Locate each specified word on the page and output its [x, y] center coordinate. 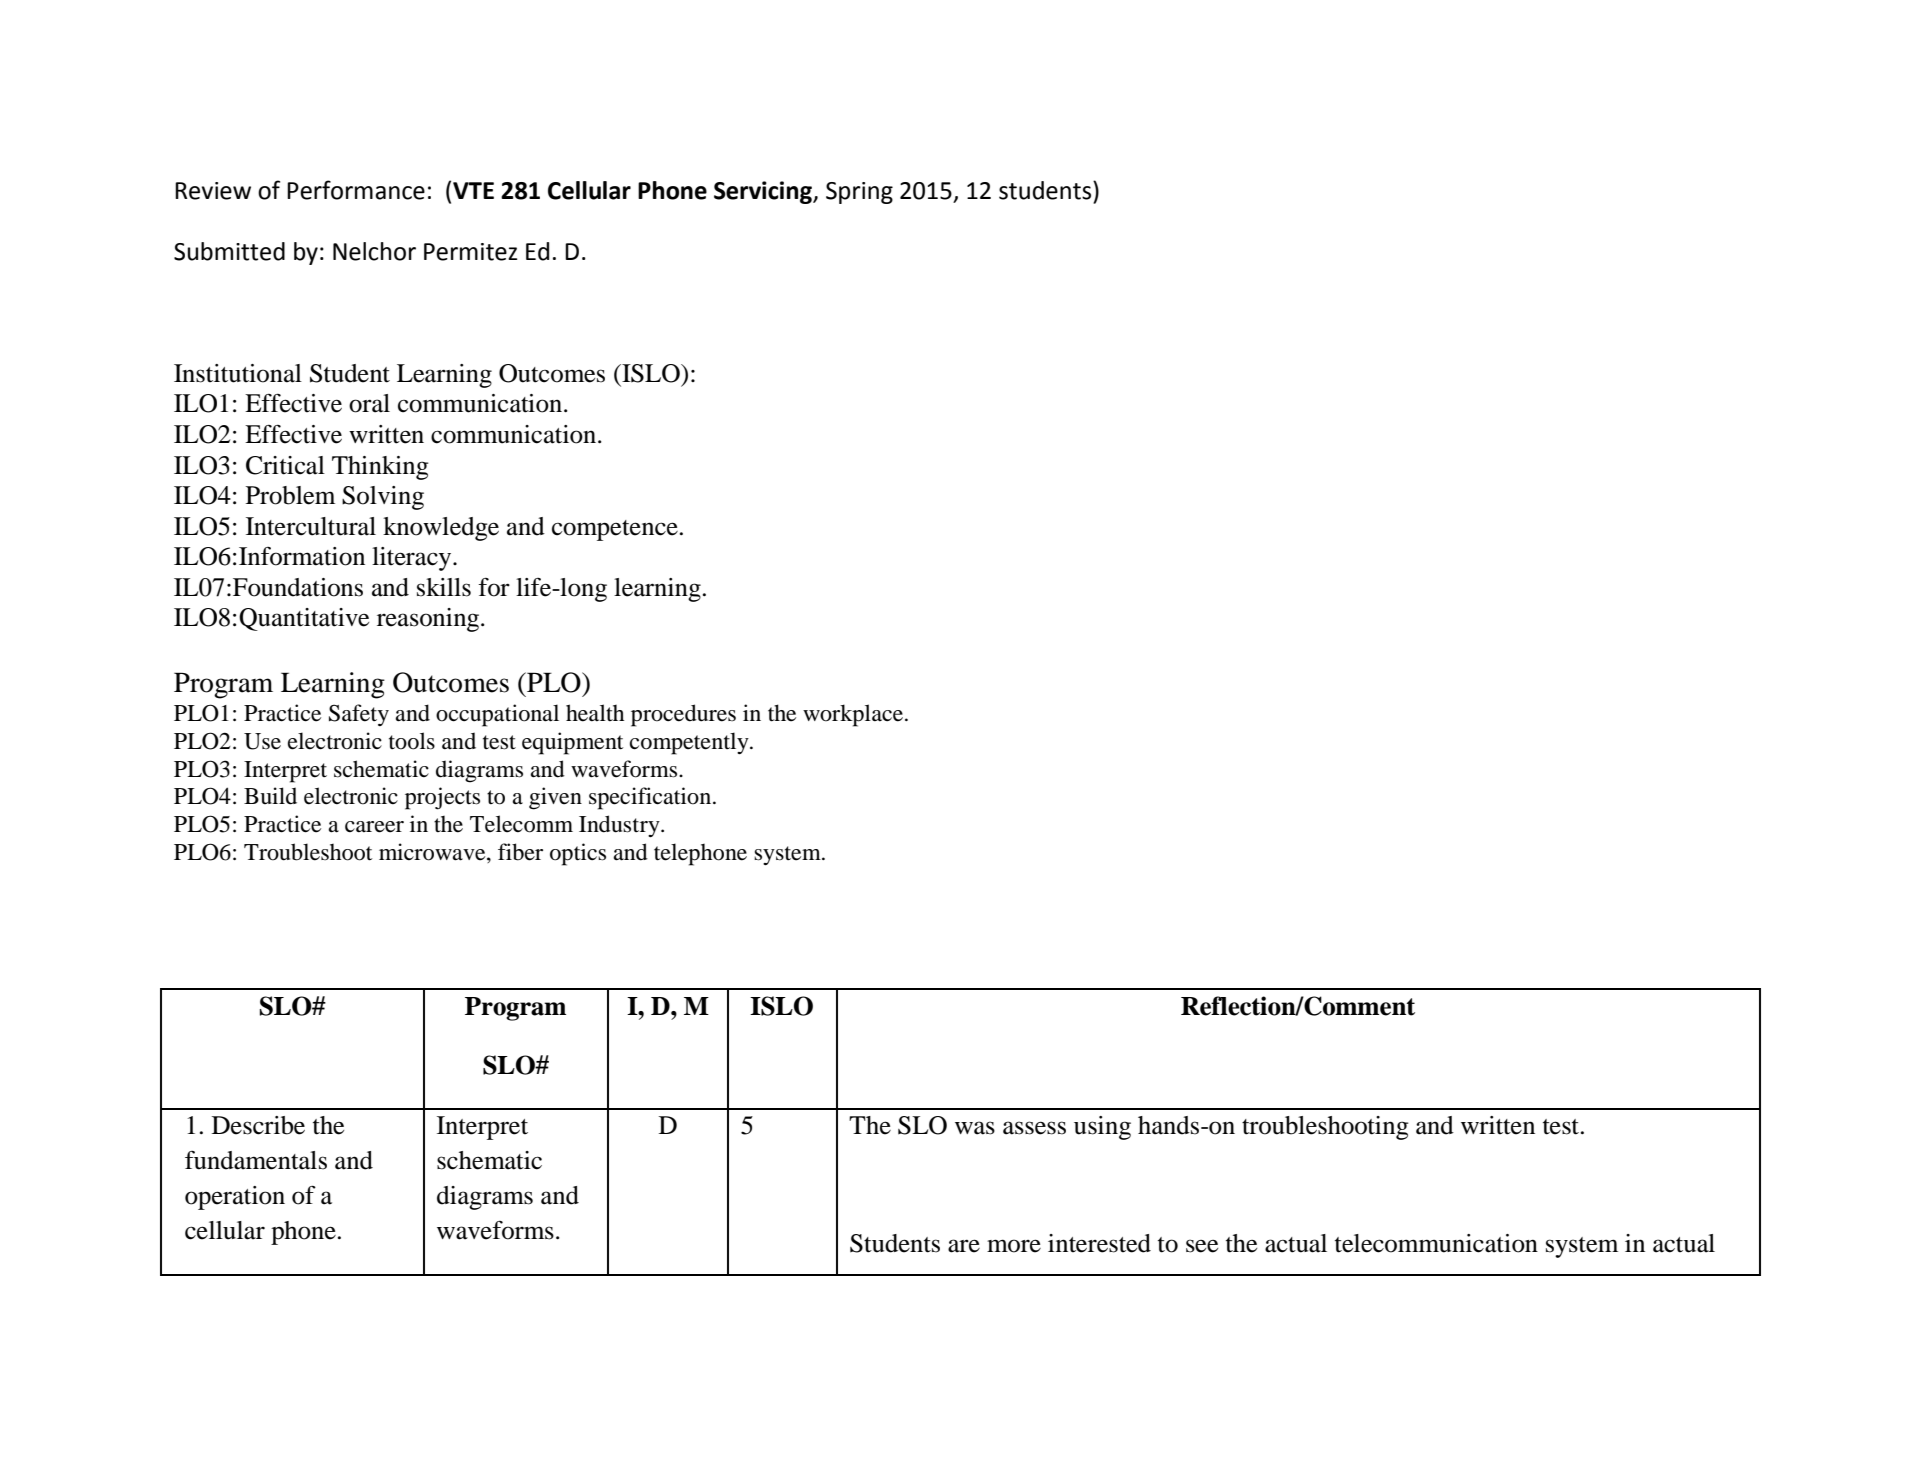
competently [690, 743]
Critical [285, 465]
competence [615, 530]
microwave [433, 853]
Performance [356, 190]
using [1102, 1128]
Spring [859, 193]
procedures [683, 715]
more [1014, 1246]
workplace [853, 715]
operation [235, 1198]
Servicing [764, 192]
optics [578, 854]
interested [1099, 1243]
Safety [359, 715]
